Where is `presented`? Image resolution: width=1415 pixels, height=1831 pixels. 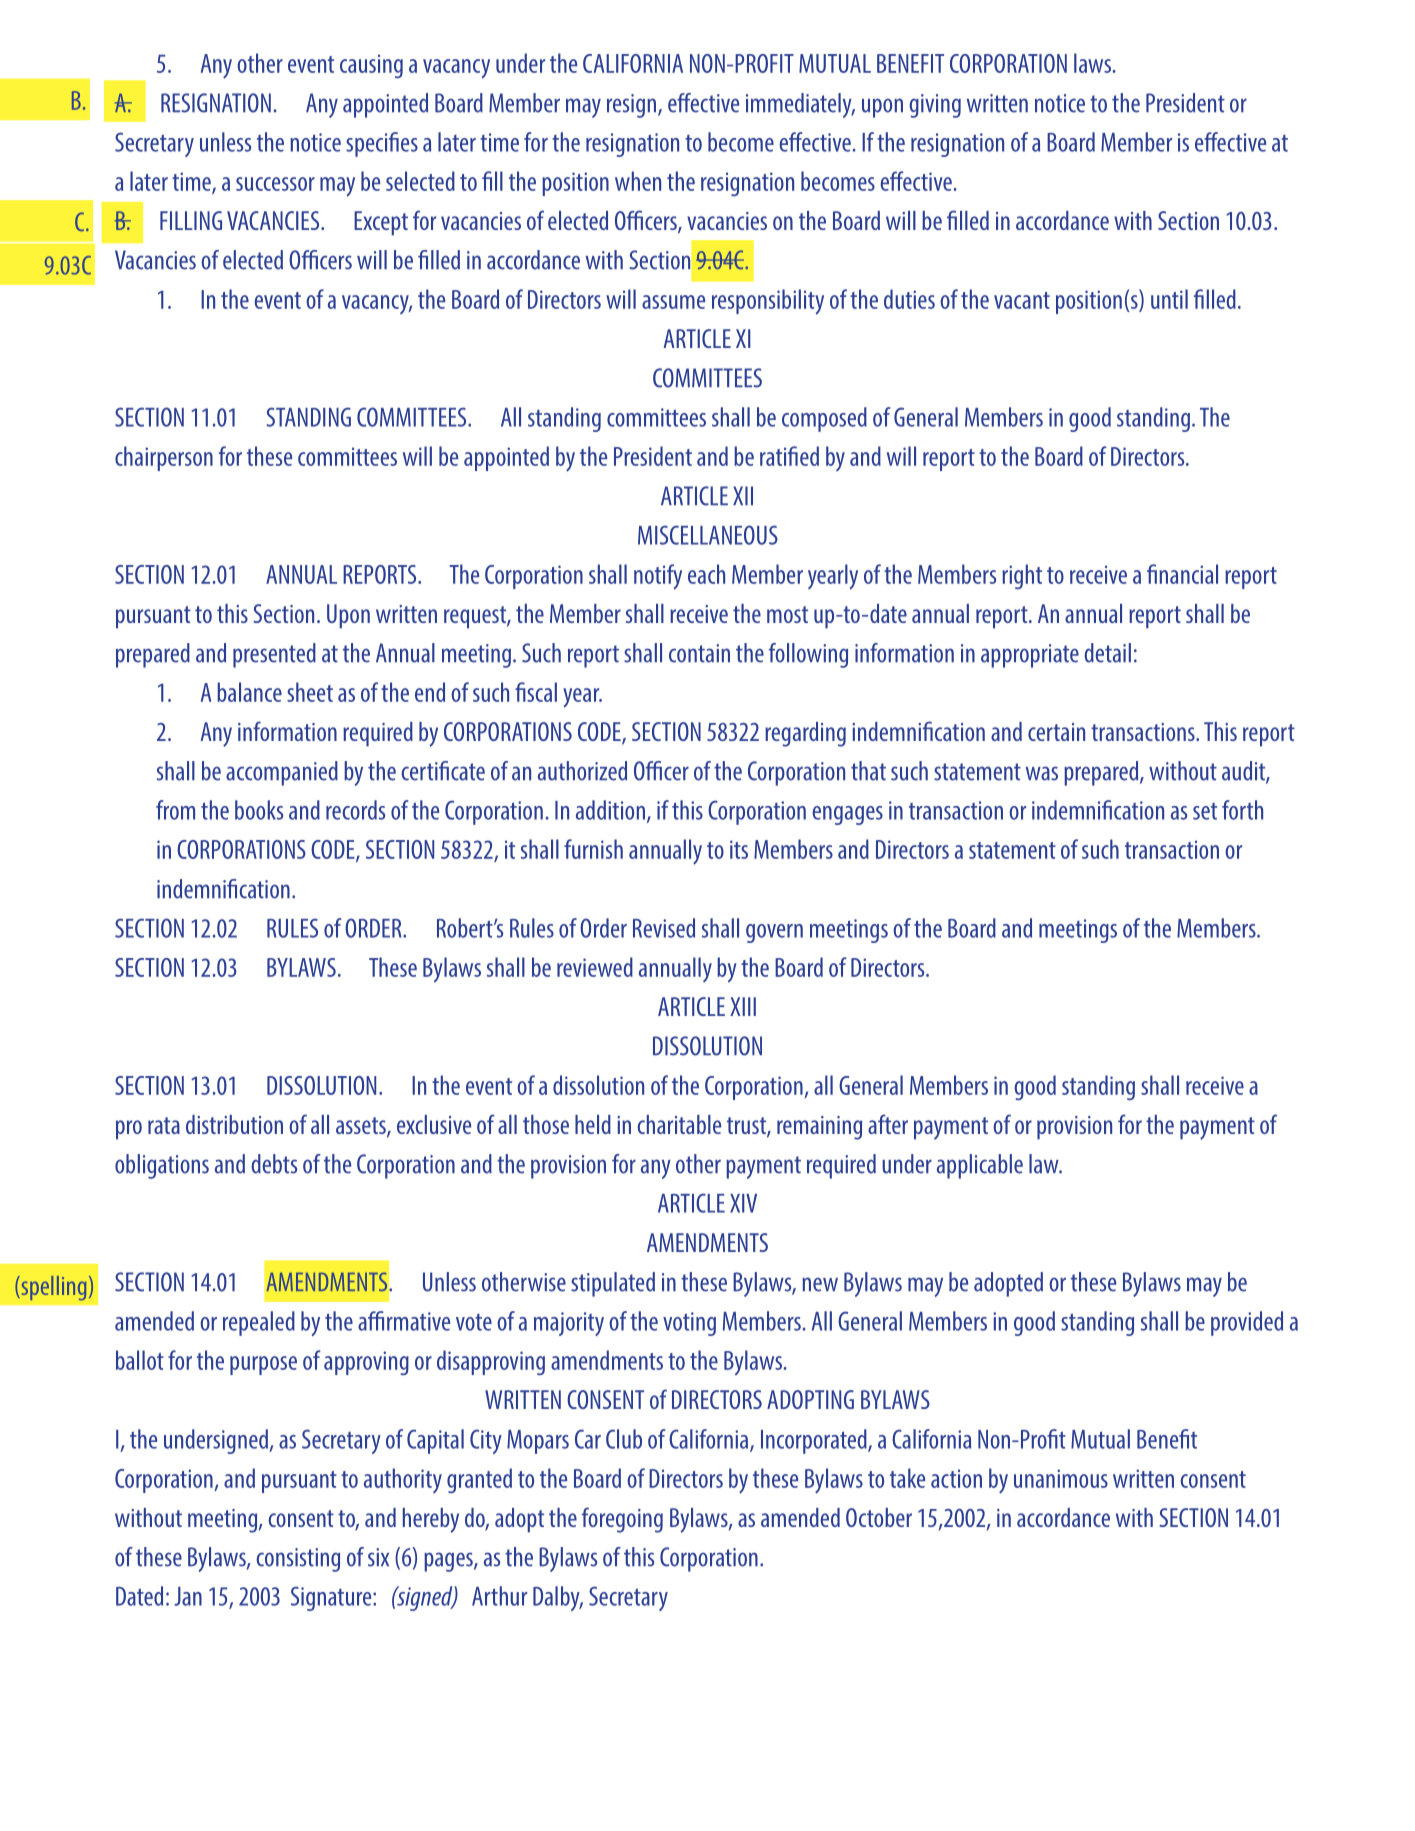
presented is located at coordinates (274, 655).
